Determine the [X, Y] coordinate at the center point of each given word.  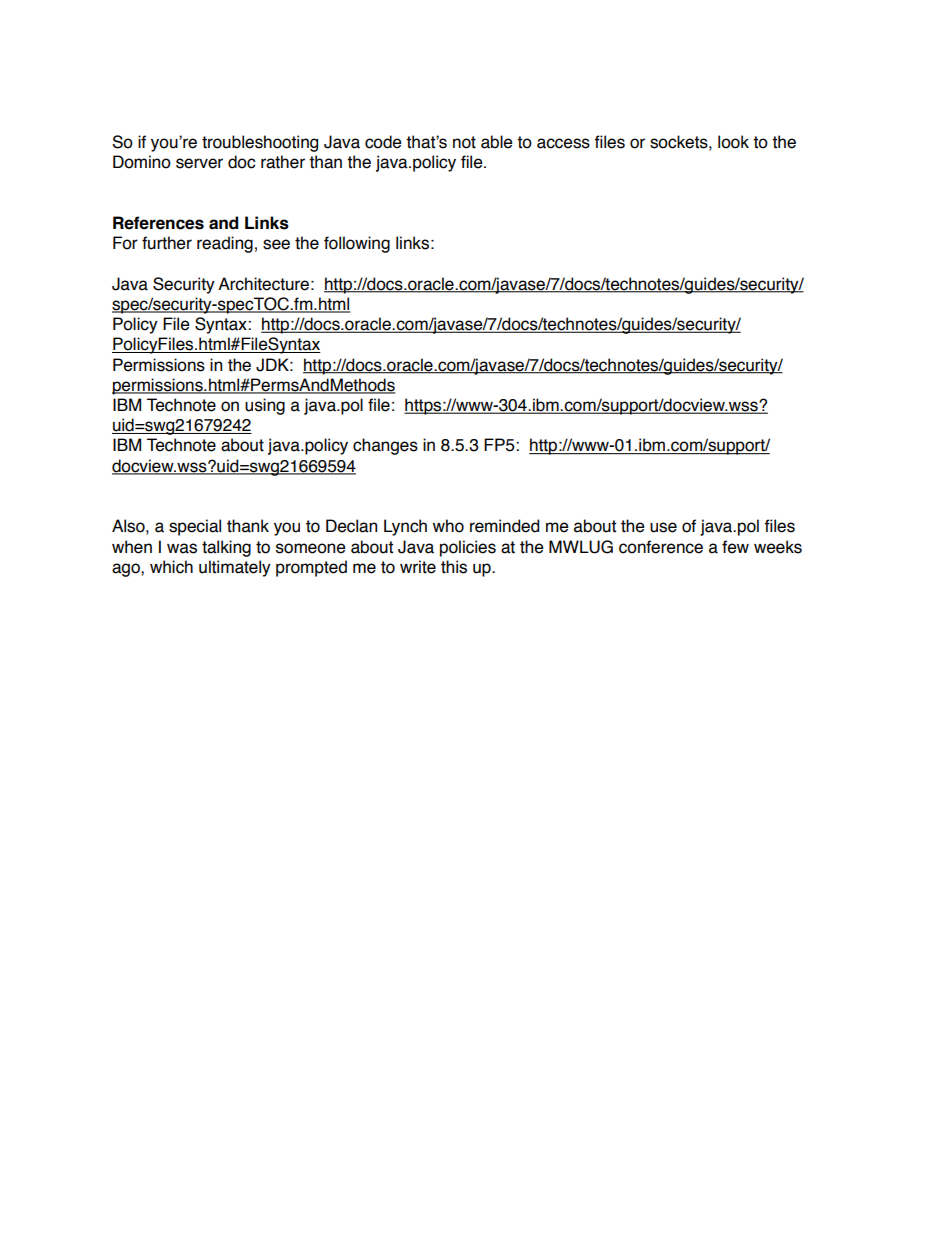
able [497, 142]
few [735, 547]
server [199, 163]
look [733, 142]
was [182, 548]
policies [468, 548]
